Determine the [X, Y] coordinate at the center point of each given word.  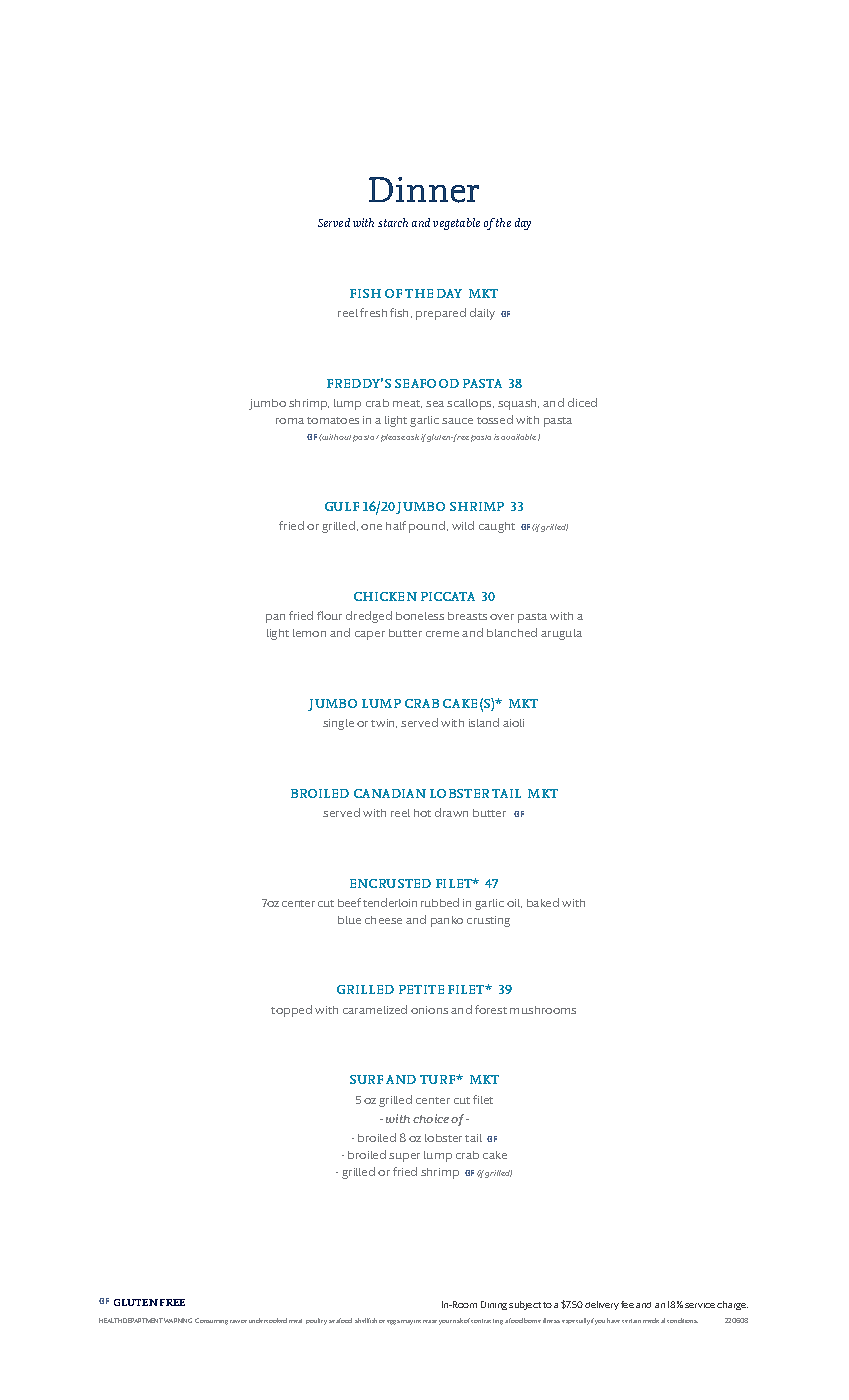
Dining [494, 1305]
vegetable [456, 224]
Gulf [342, 506]
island [484, 722]
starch [393, 222]
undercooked [268, 1320]
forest [491, 1009]
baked [543, 902]
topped [291, 1011]
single [338, 724]
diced [582, 402]
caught [497, 527]
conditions [682, 1320]
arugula [561, 634]
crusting [488, 921]
